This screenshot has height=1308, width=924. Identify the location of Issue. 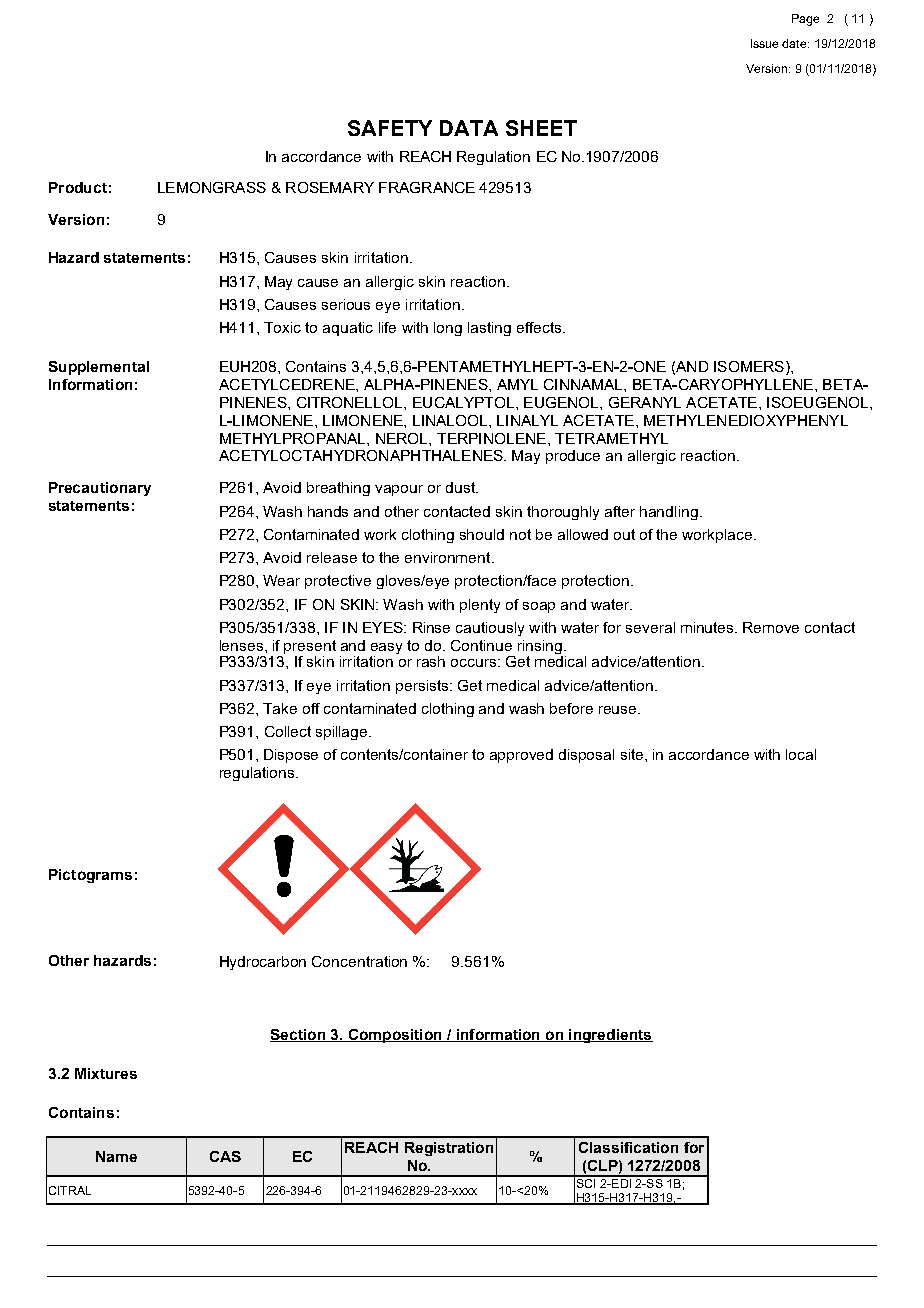
(764, 43).
